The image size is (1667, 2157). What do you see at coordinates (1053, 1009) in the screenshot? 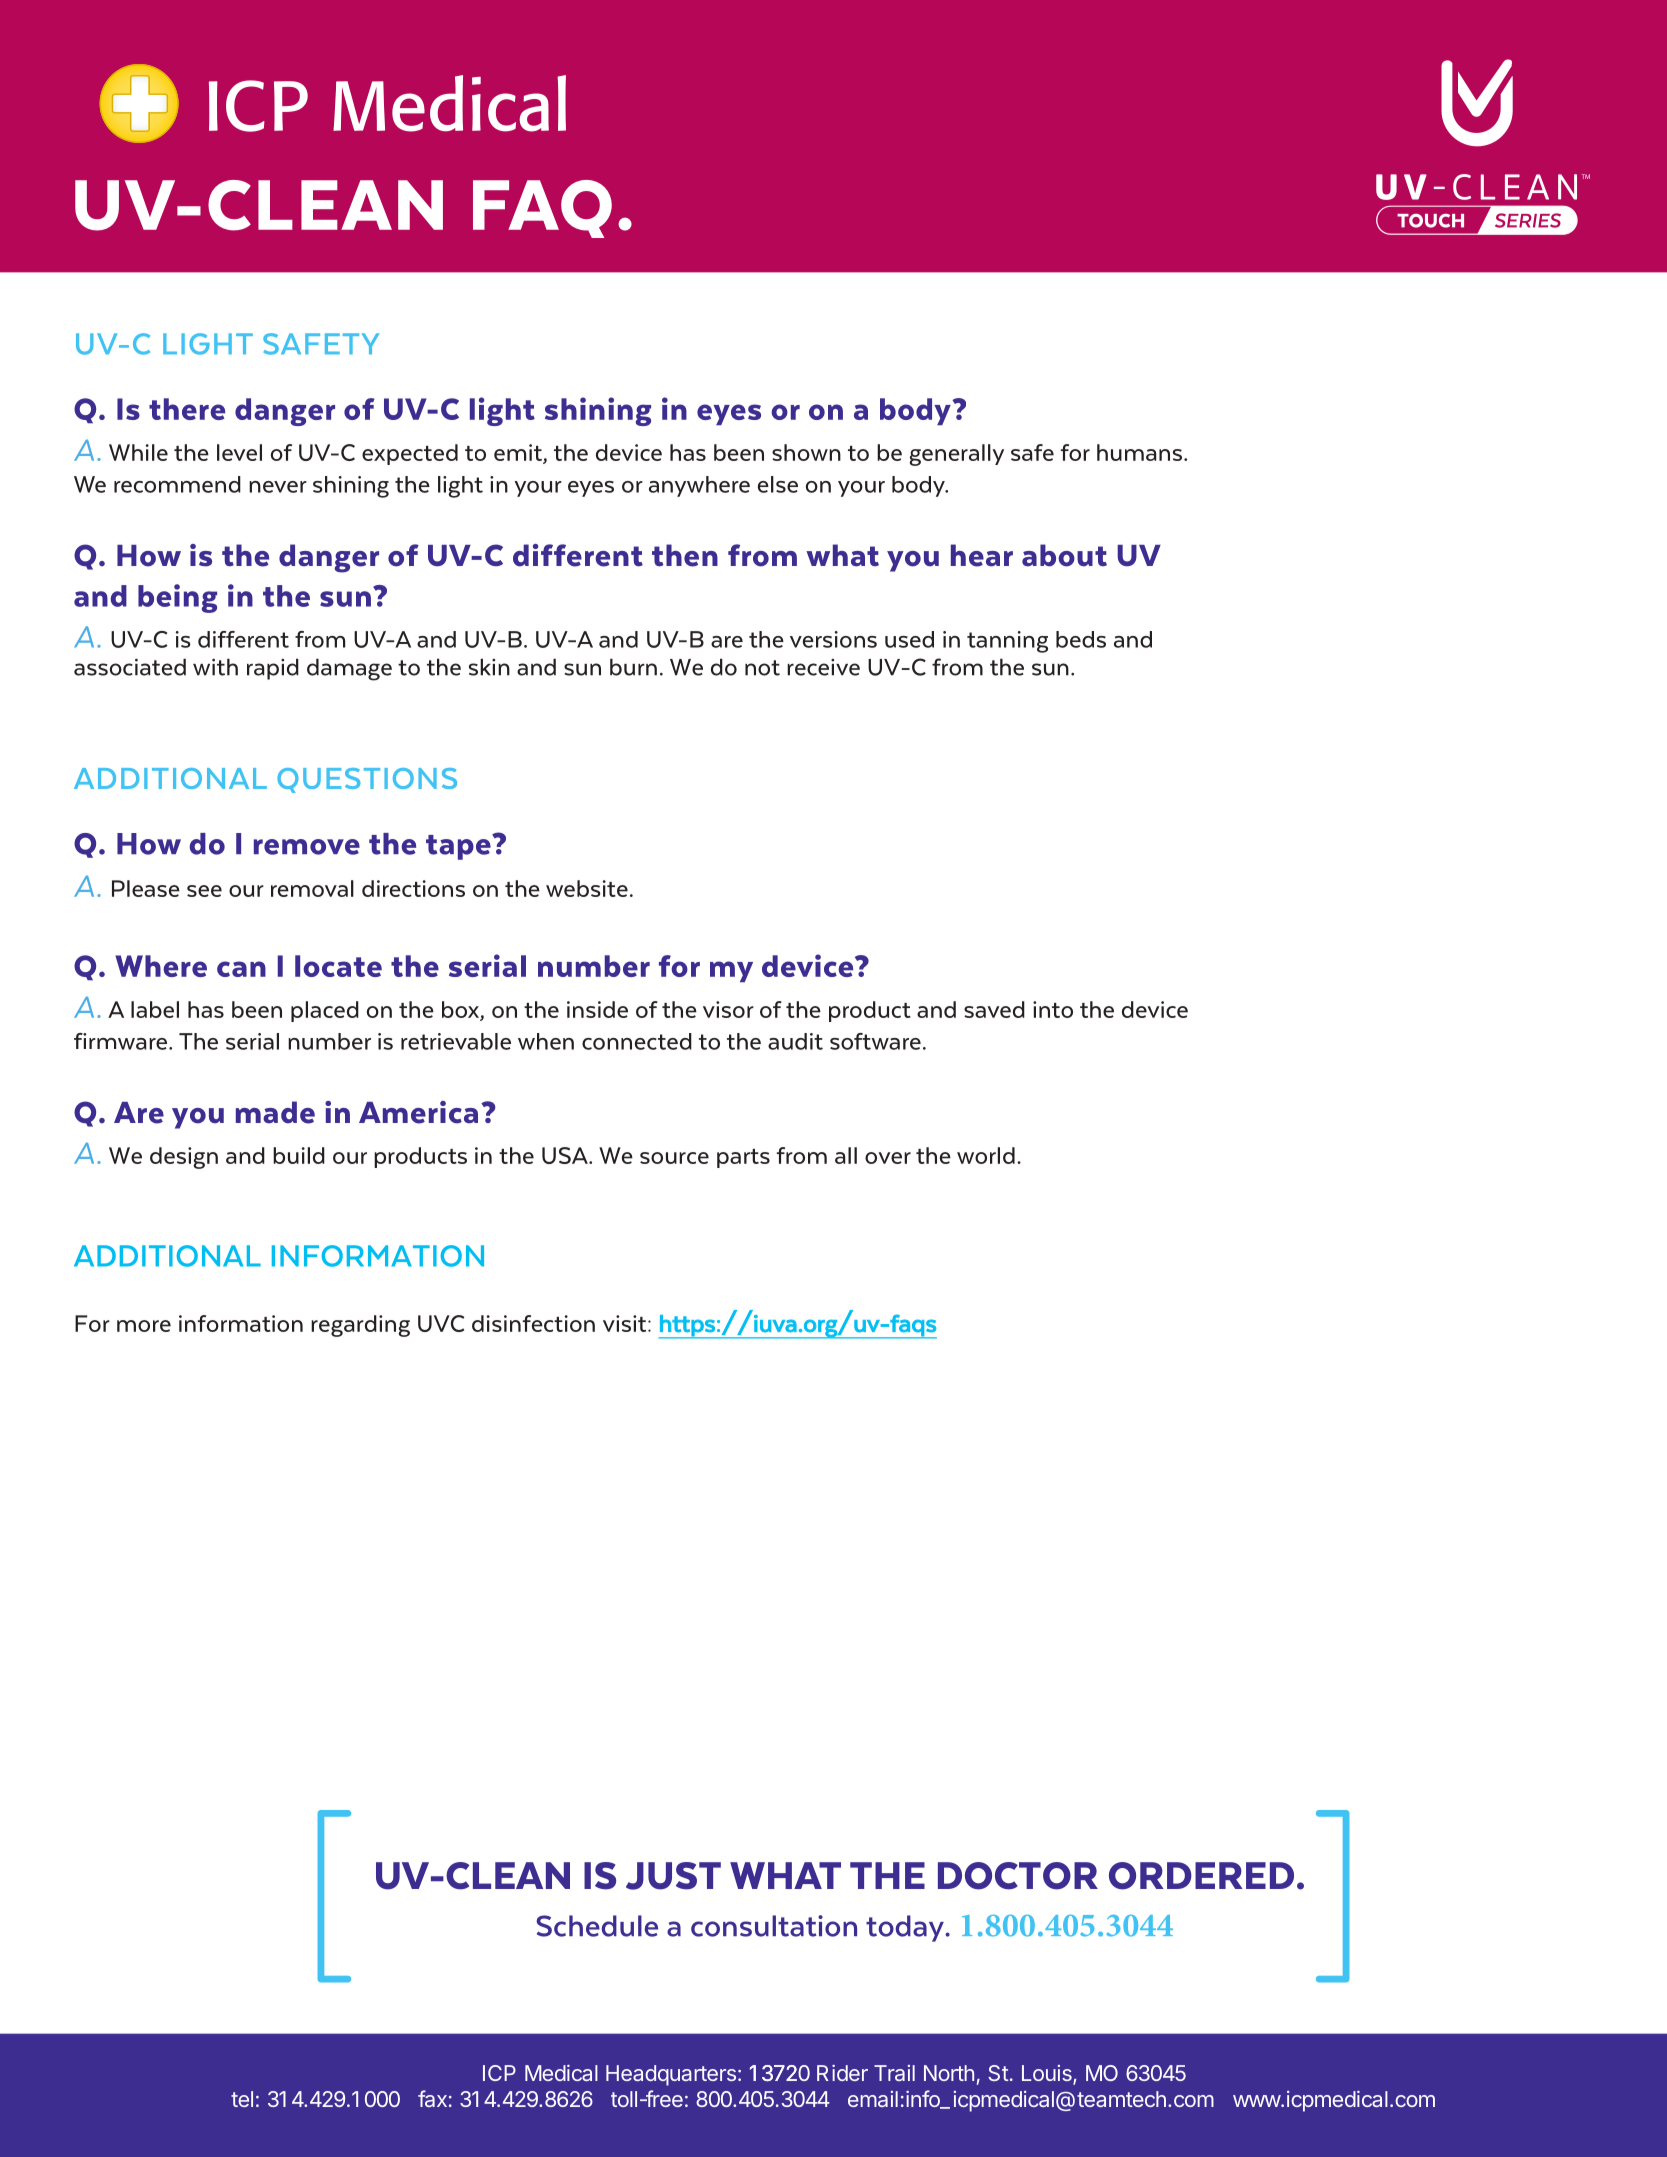
I see `into` at bounding box center [1053, 1009].
